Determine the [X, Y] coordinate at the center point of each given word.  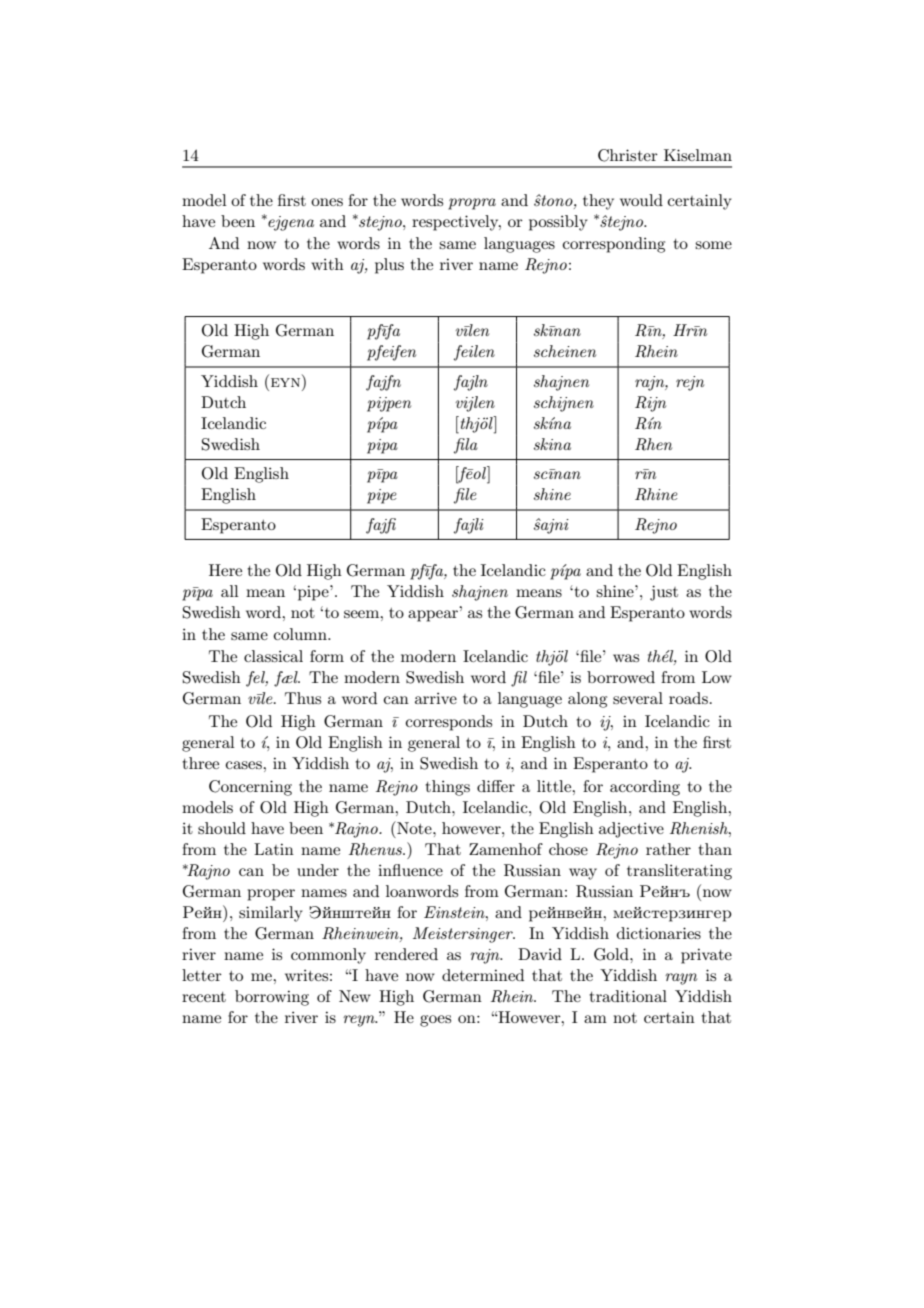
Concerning [250, 788]
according [645, 788]
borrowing [272, 998]
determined [483, 975]
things [448, 788]
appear [434, 616]
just [664, 593]
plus [389, 266]
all [230, 591]
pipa [382, 446]
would [641, 200]
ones [327, 202]
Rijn [650, 404]
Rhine [656, 494]
